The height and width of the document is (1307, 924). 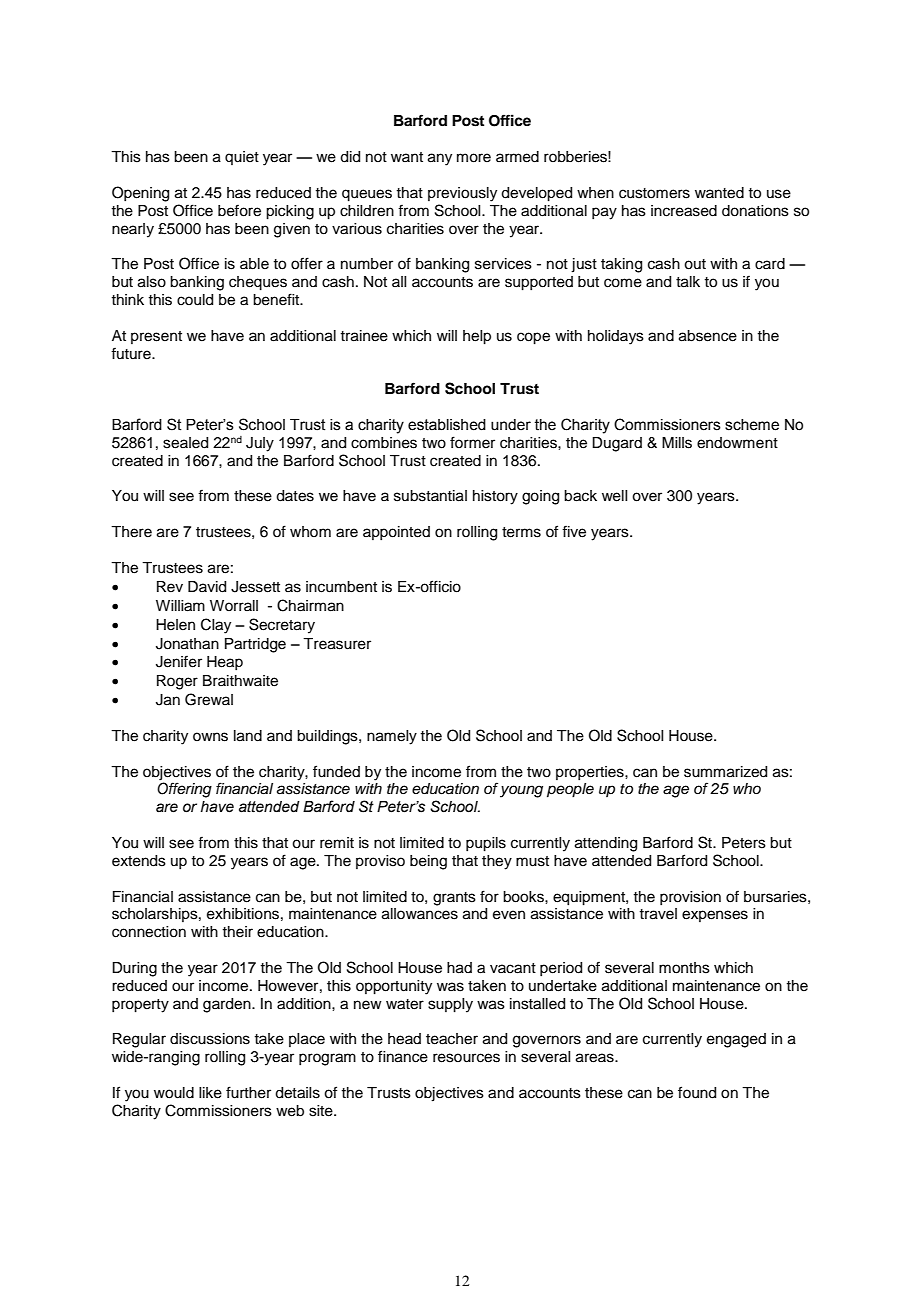 What do you see at coordinates (462, 194) in the document?
I see `previously` at bounding box center [462, 194].
